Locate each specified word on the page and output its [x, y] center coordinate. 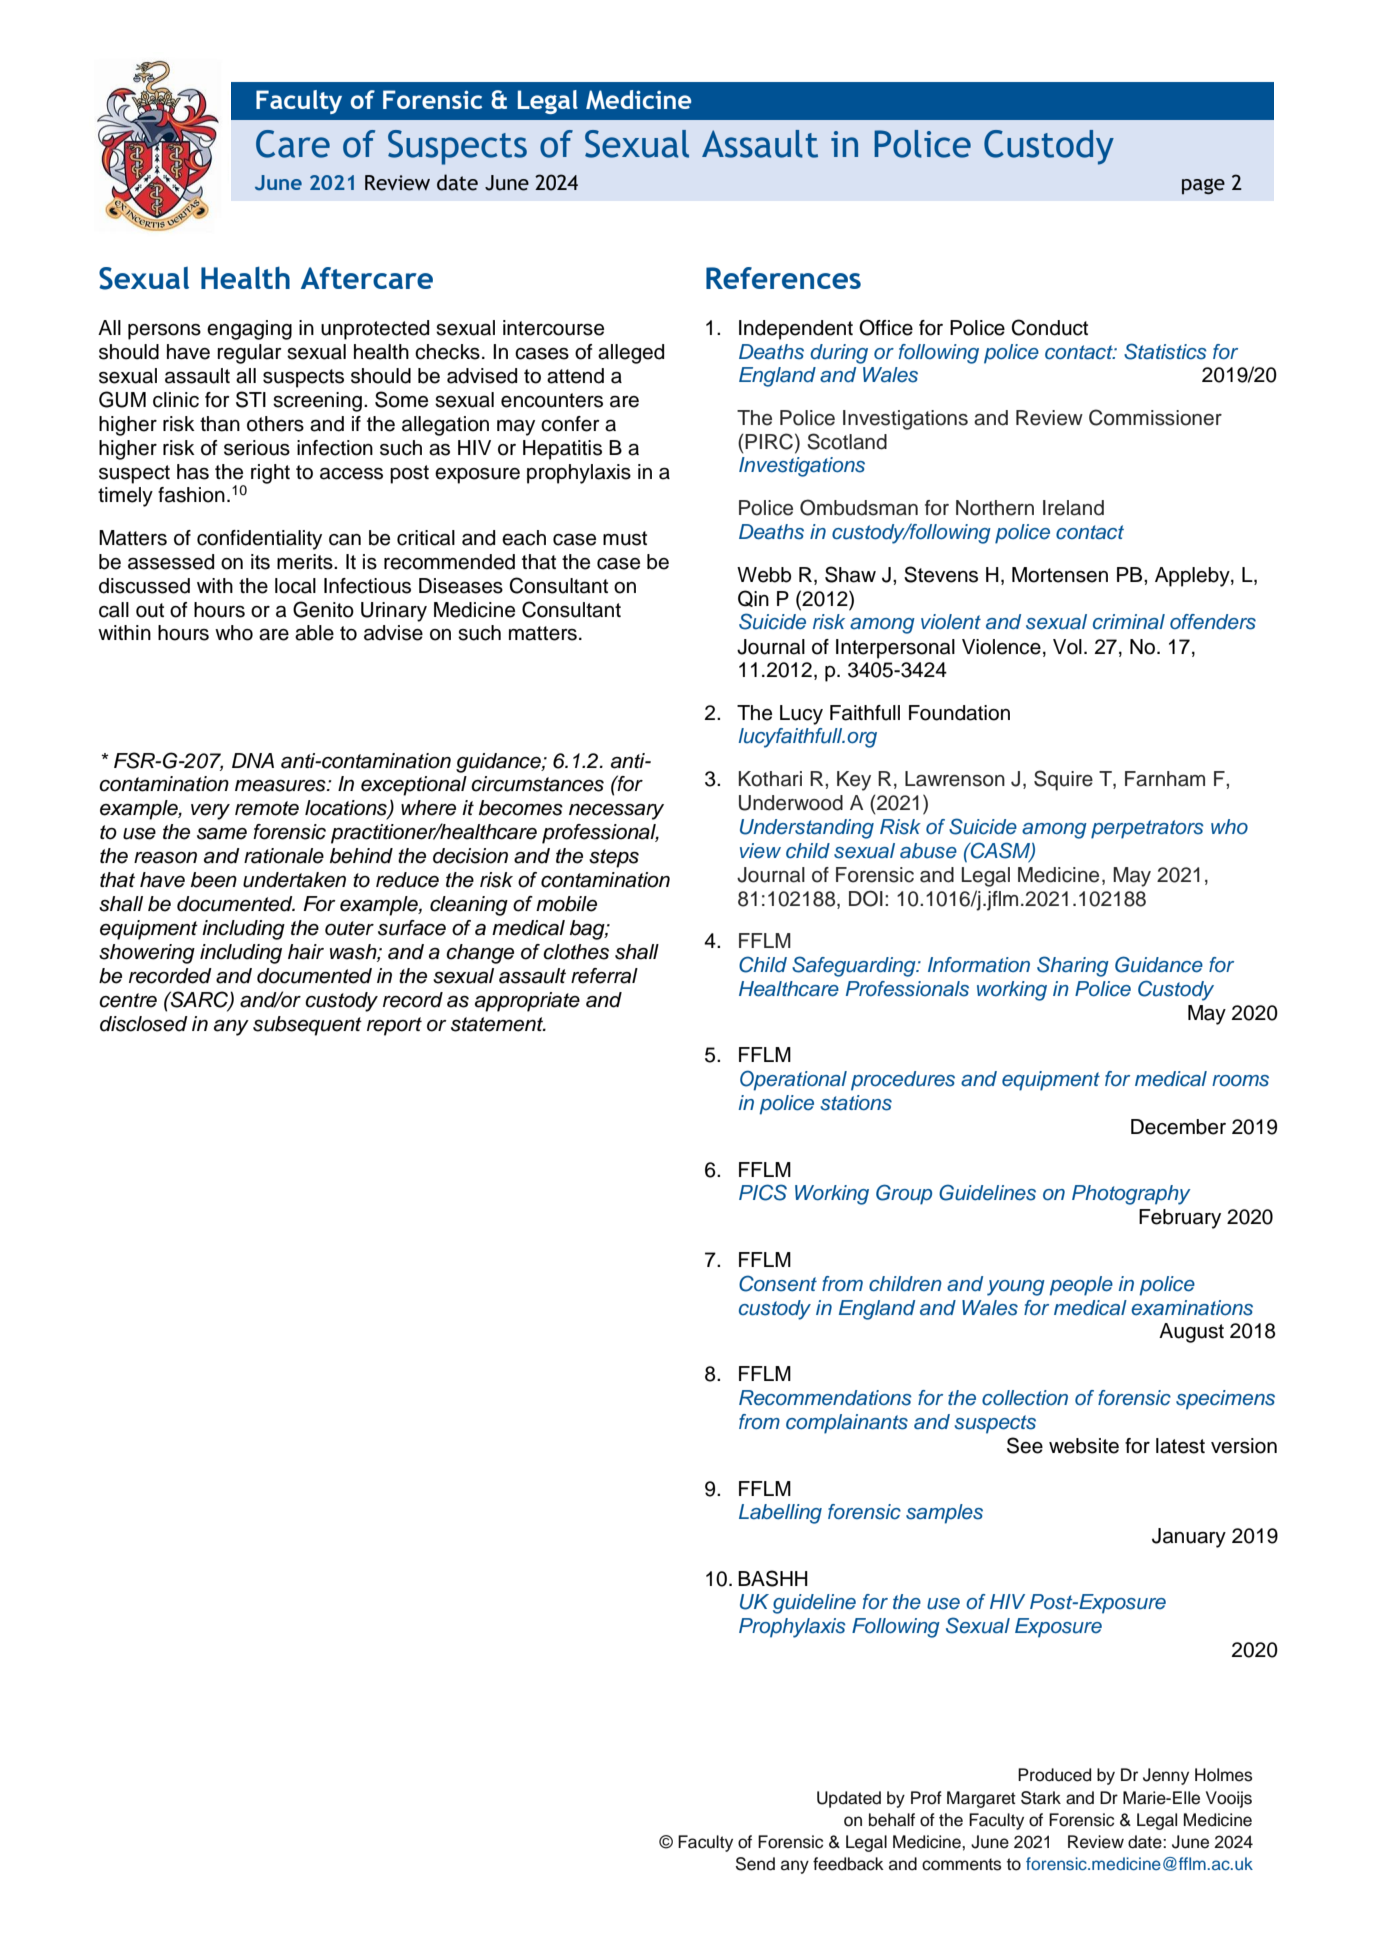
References [783, 278]
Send [755, 1864]
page [1203, 186]
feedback [848, 1864]
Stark [1041, 1798]
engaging [249, 330]
